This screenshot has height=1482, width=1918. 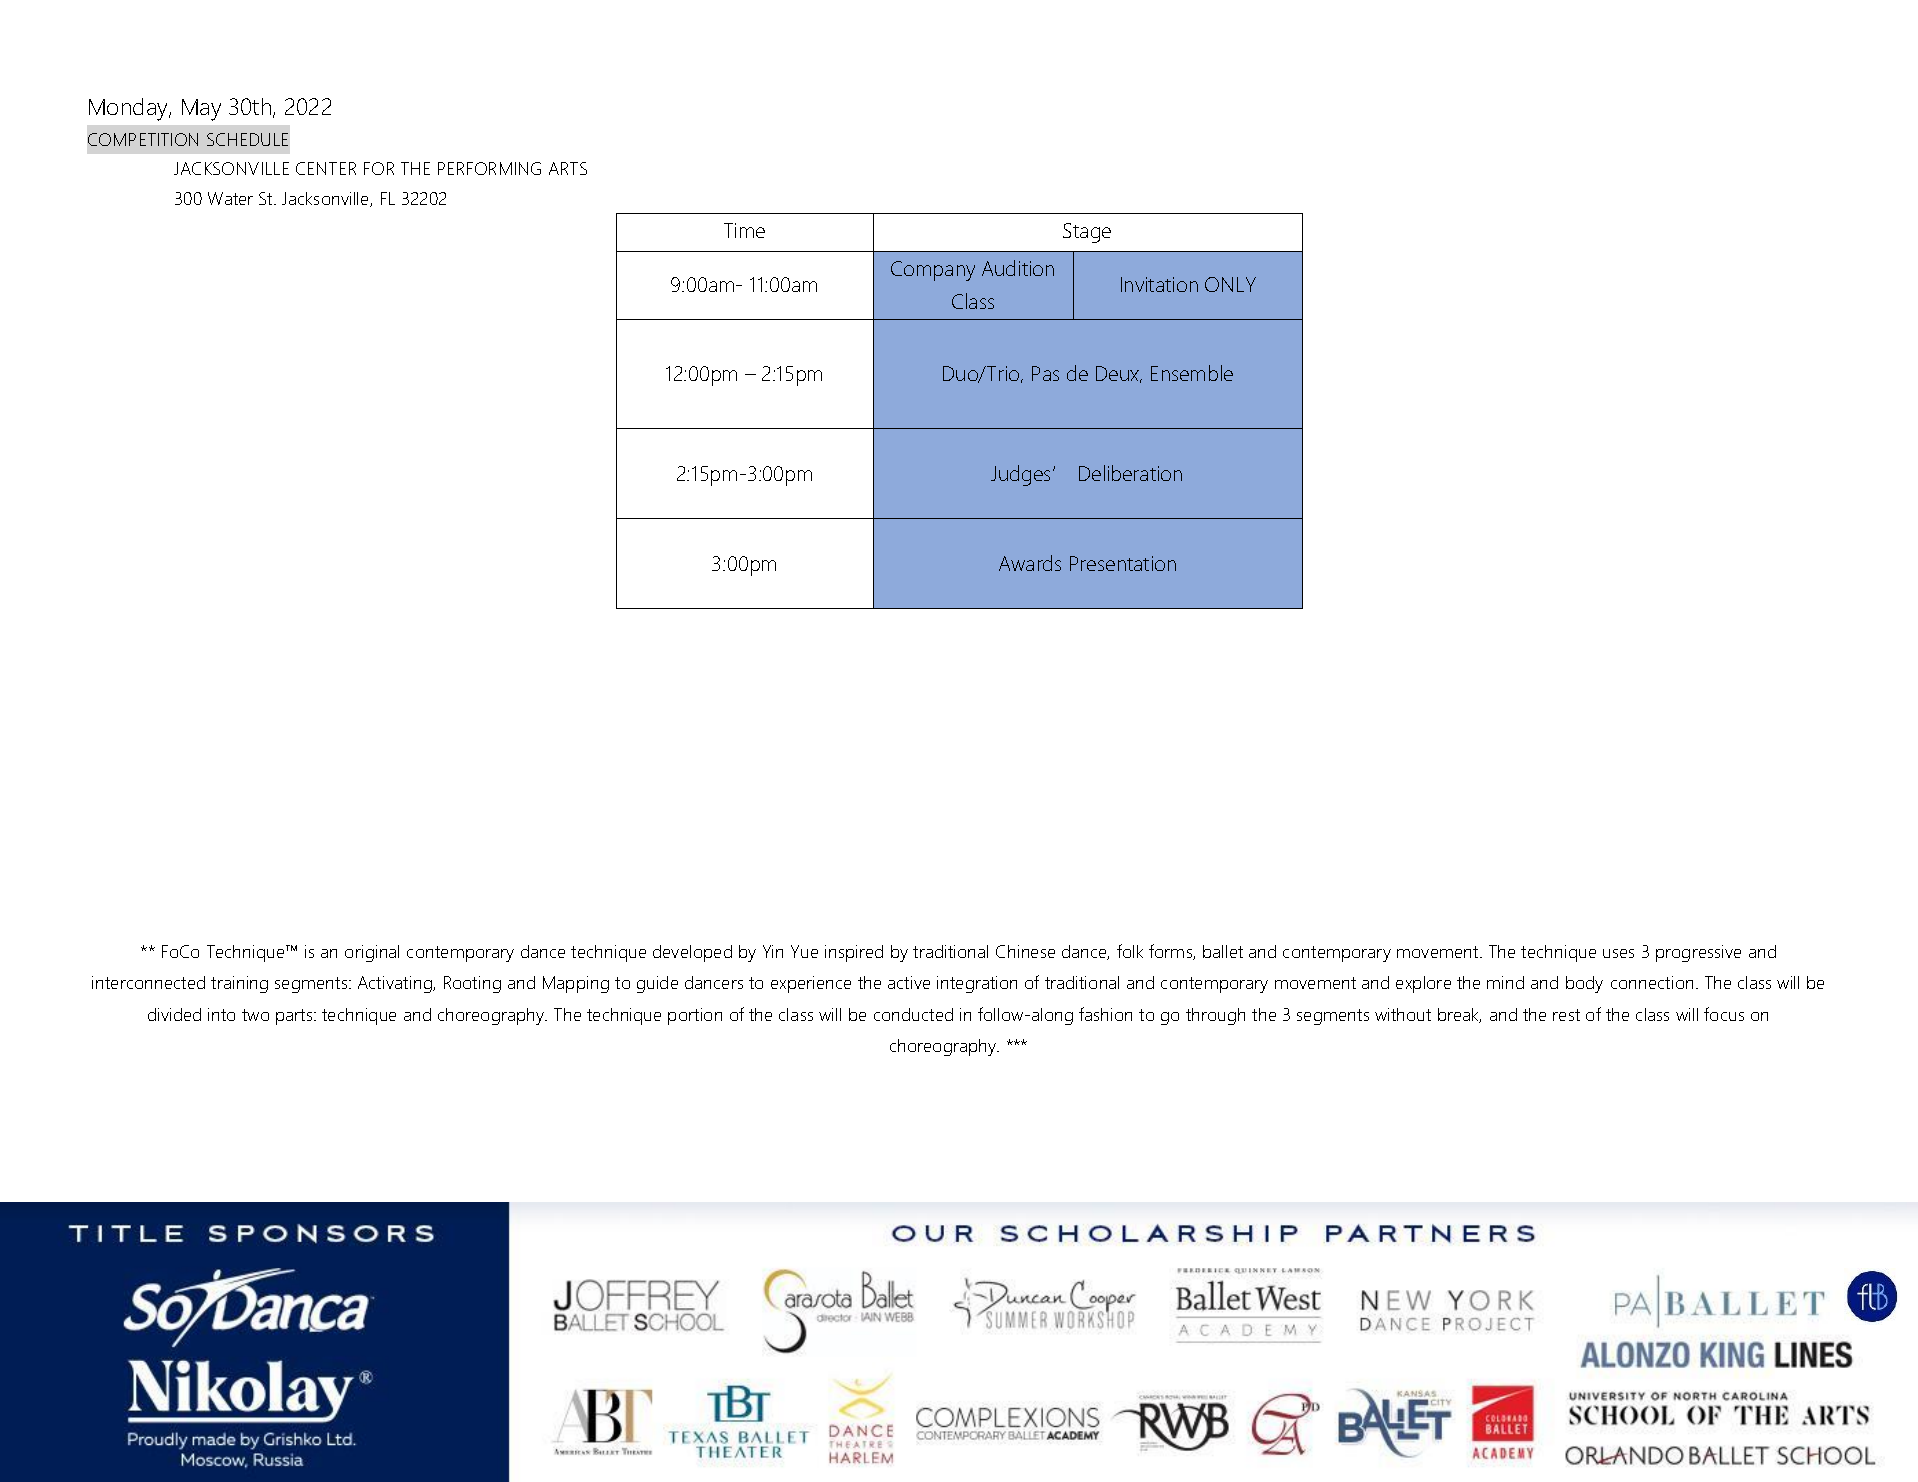 What do you see at coordinates (909, 982) in the screenshot?
I see `active` at bounding box center [909, 982].
